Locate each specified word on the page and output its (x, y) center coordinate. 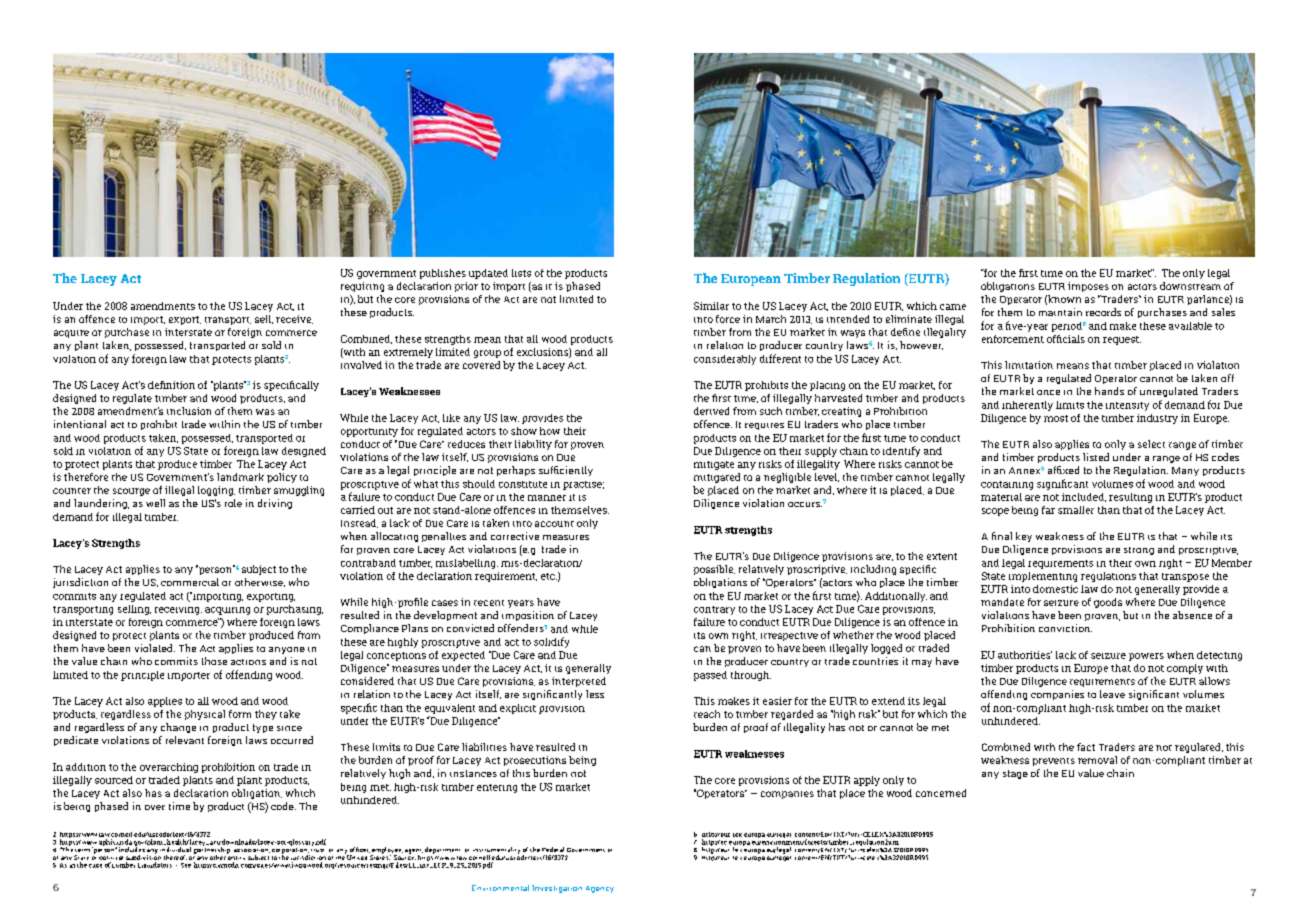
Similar (711, 306)
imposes (1088, 287)
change (178, 728)
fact (1086, 747)
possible (714, 570)
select (1151, 444)
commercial (190, 582)
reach (707, 714)
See (186, 865)
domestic (1055, 589)
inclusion (189, 411)
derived (711, 411)
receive (294, 319)
